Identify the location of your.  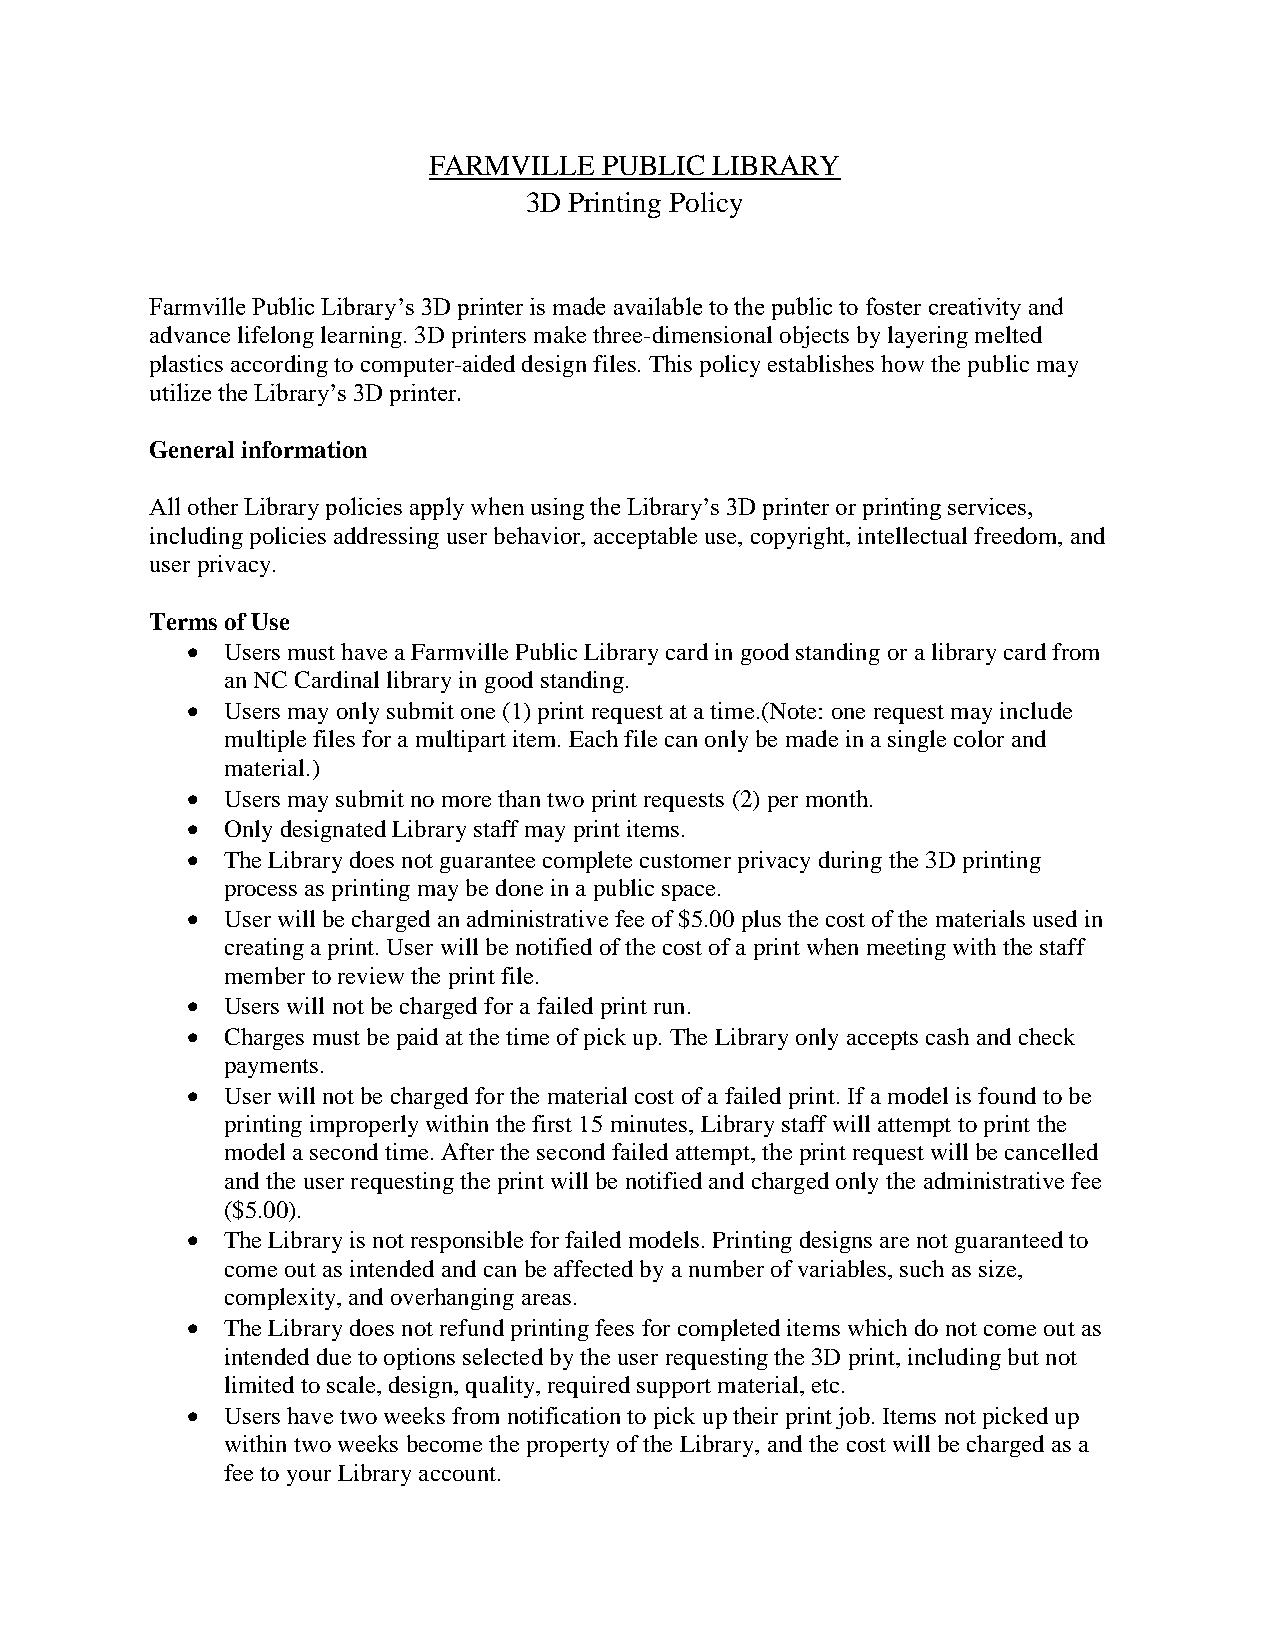
(309, 1478).
